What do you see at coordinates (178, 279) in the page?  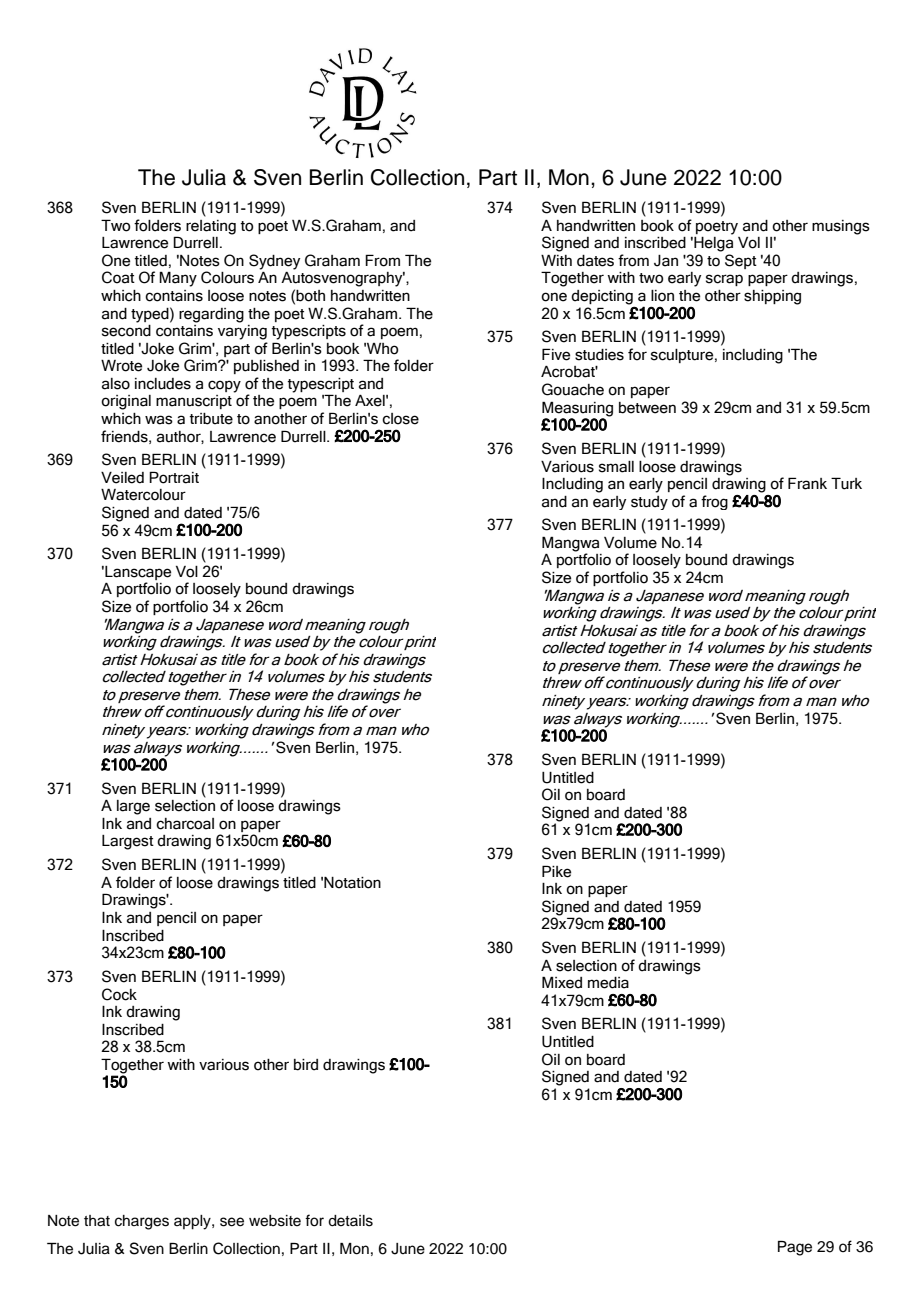 I see `Many` at bounding box center [178, 279].
